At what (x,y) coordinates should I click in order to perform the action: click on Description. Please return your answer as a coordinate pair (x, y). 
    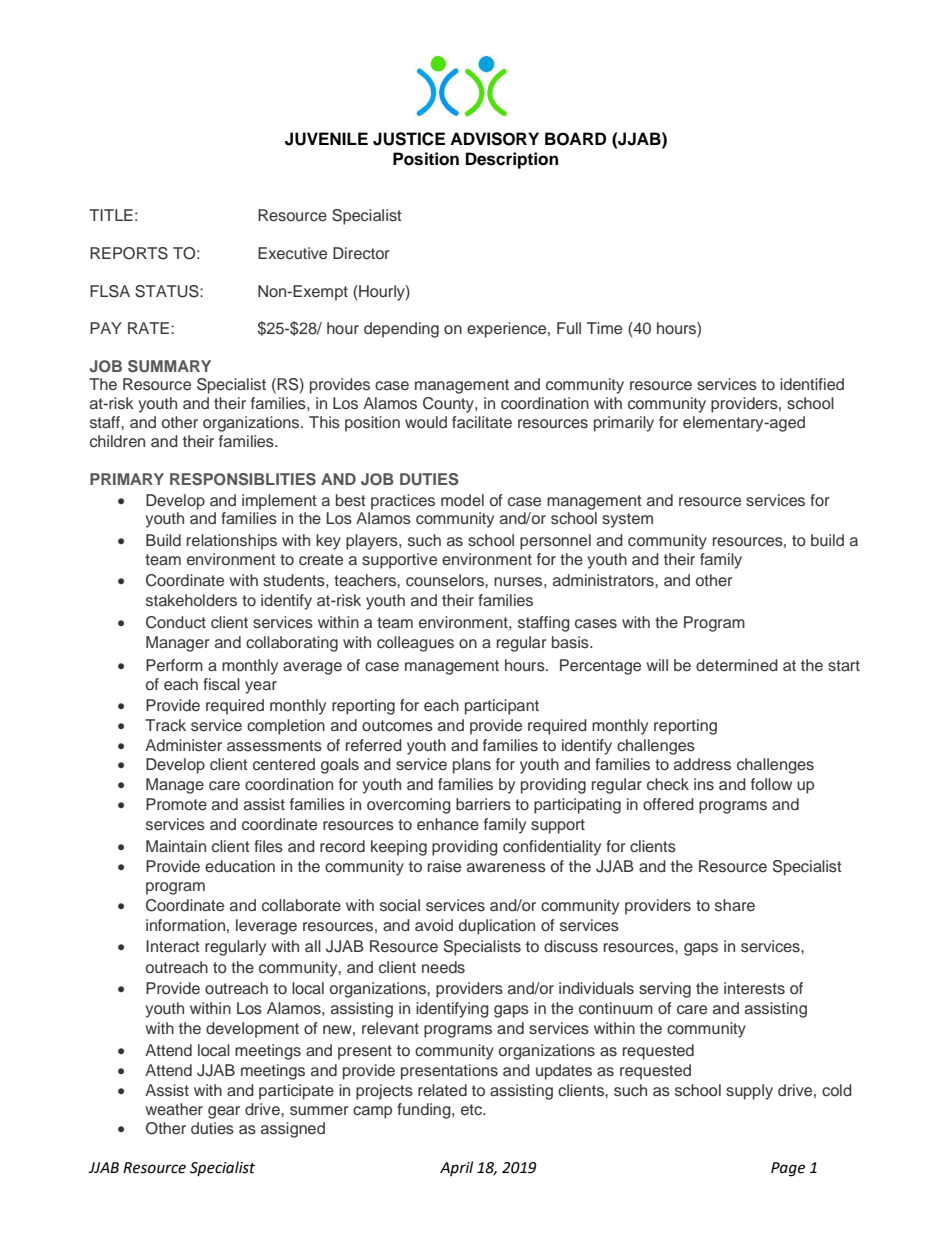
    Looking at the image, I should click on (512, 160).
